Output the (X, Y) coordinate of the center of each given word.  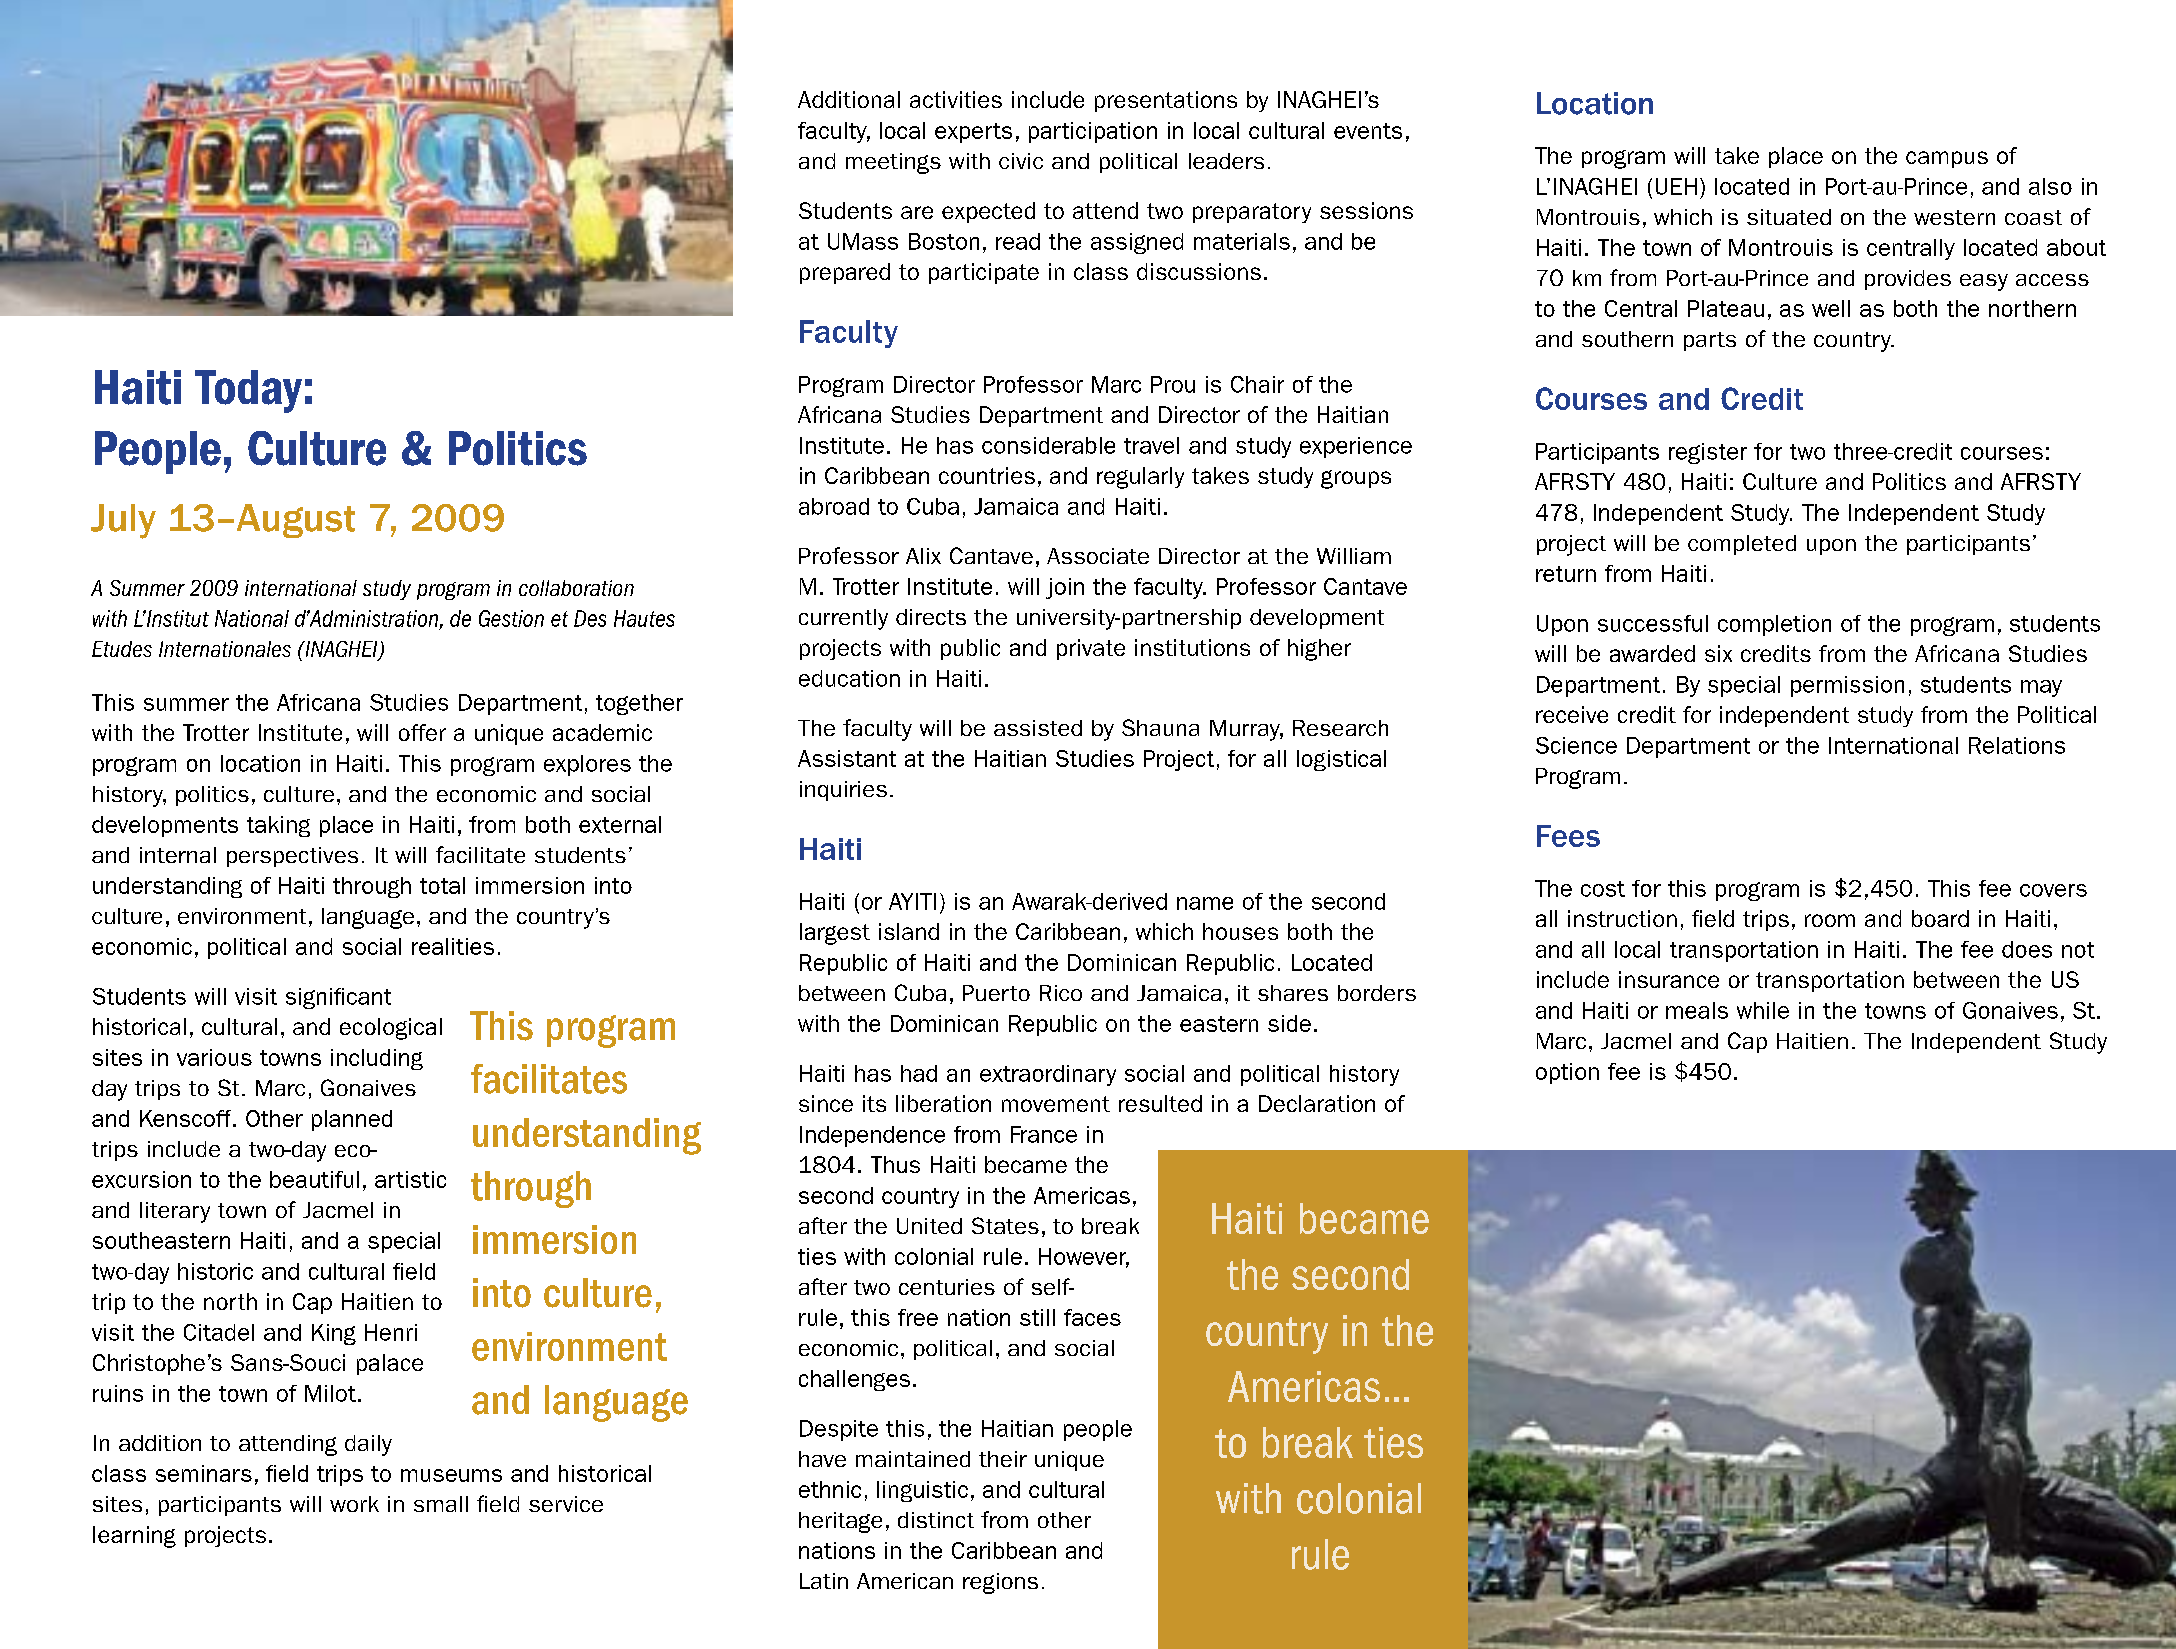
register (1708, 453)
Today (248, 391)
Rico (1061, 993)
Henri (391, 1332)
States (1005, 1225)
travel (1151, 445)
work (354, 1504)
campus (1947, 159)
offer (422, 732)
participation (1093, 132)
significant (338, 998)
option (1567, 1073)
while (1763, 1010)
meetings (893, 163)
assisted (1038, 728)
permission (1847, 686)
